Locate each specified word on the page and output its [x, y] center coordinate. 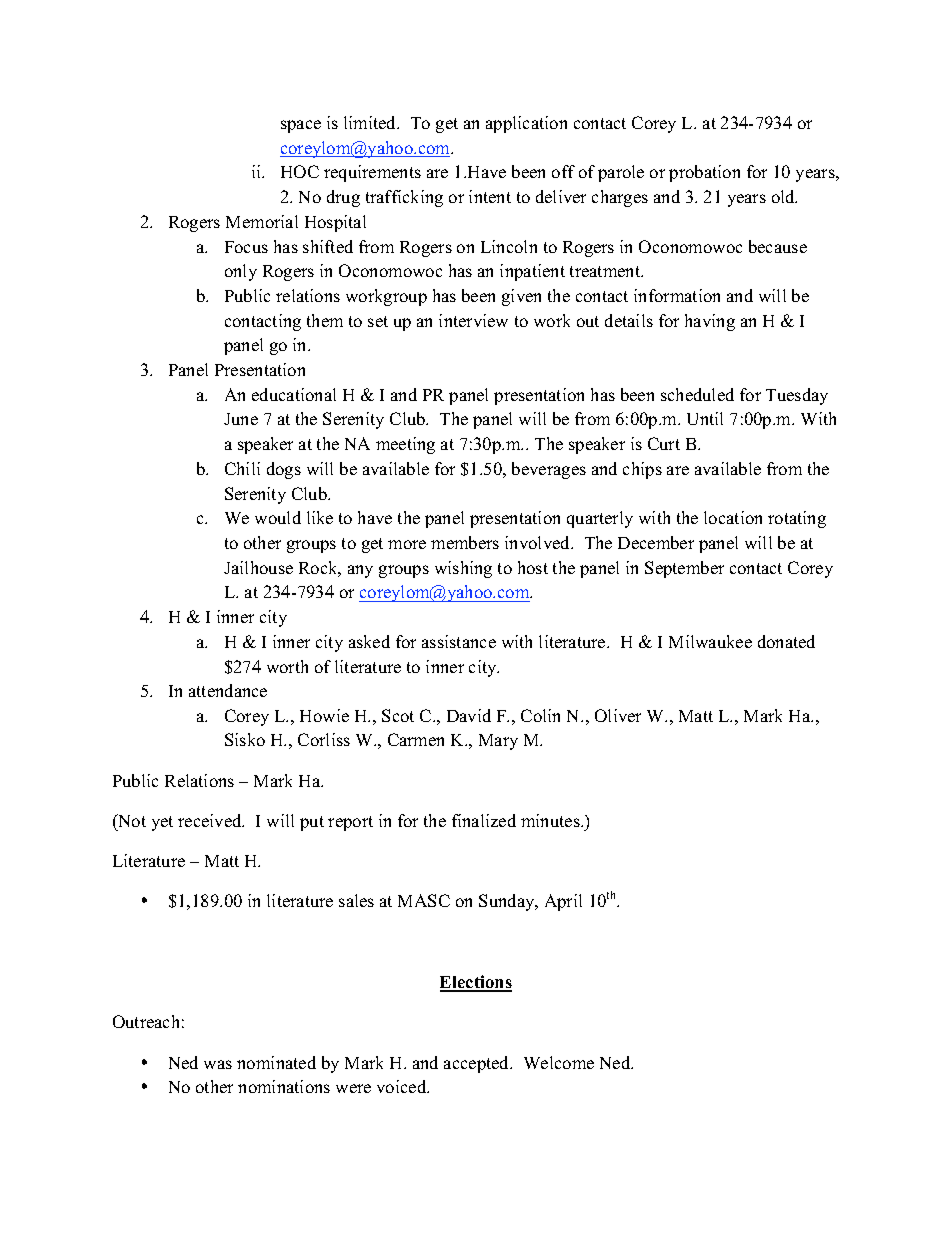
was [218, 1064]
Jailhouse [258, 567]
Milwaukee [710, 641]
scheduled [697, 394]
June [241, 419]
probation [704, 173]
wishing [463, 569]
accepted [478, 1064]
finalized [484, 820]
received [211, 820]
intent [490, 196]
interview [473, 320]
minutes [551, 820]
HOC [300, 171]
